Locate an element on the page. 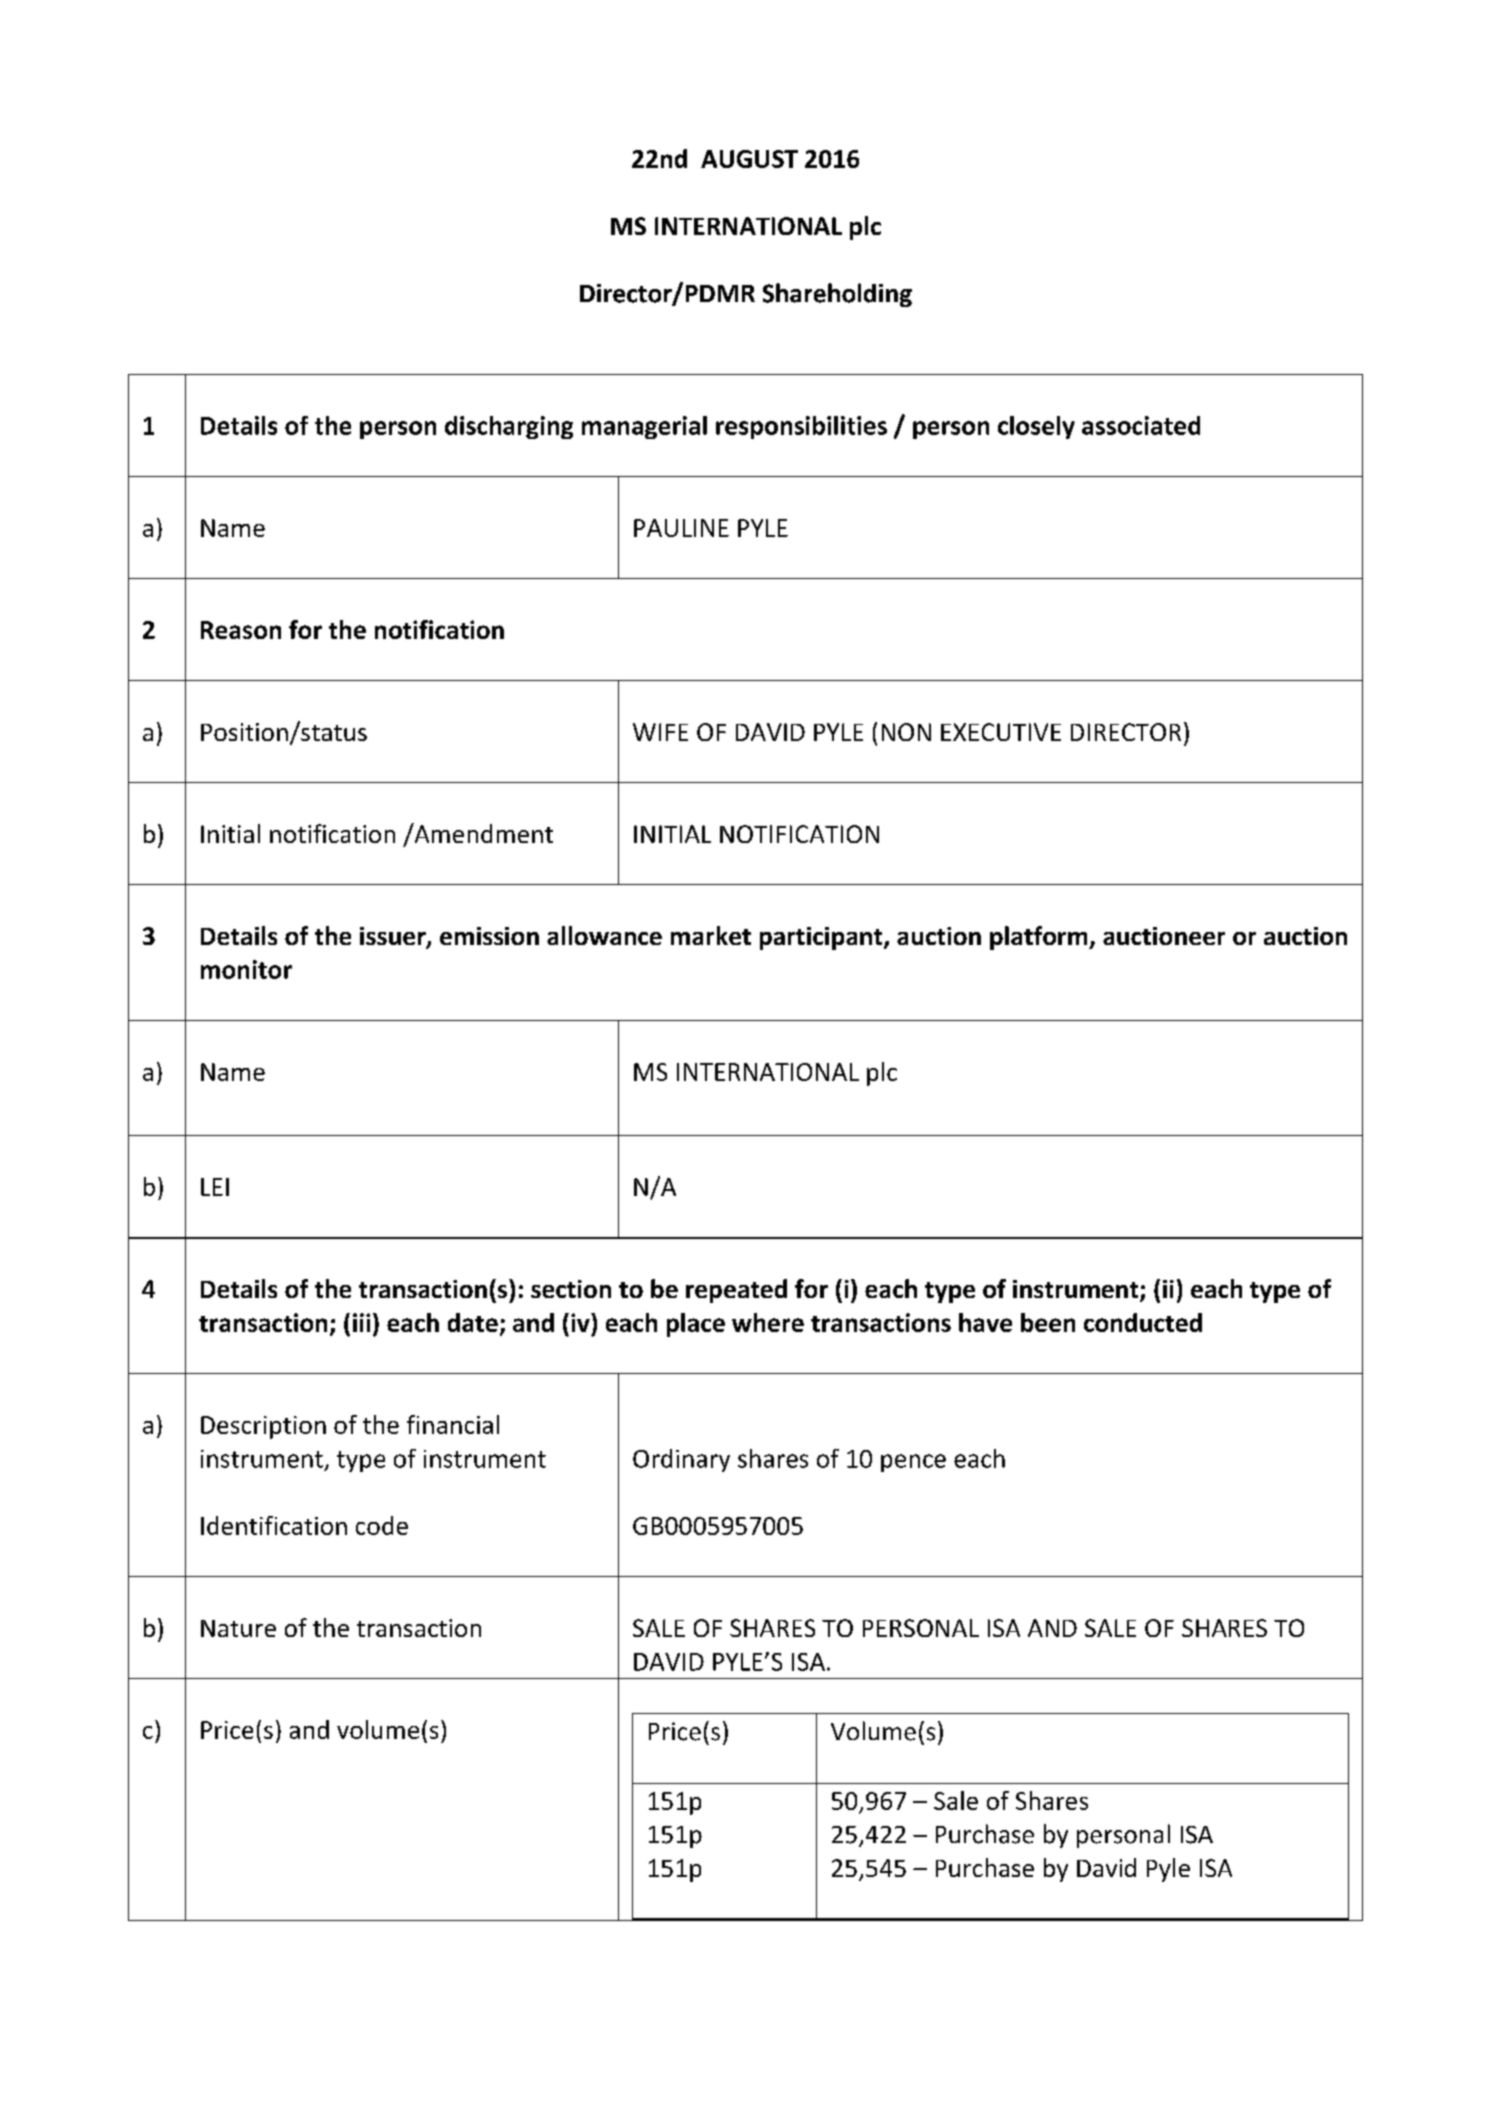  market is located at coordinates (711, 935).
